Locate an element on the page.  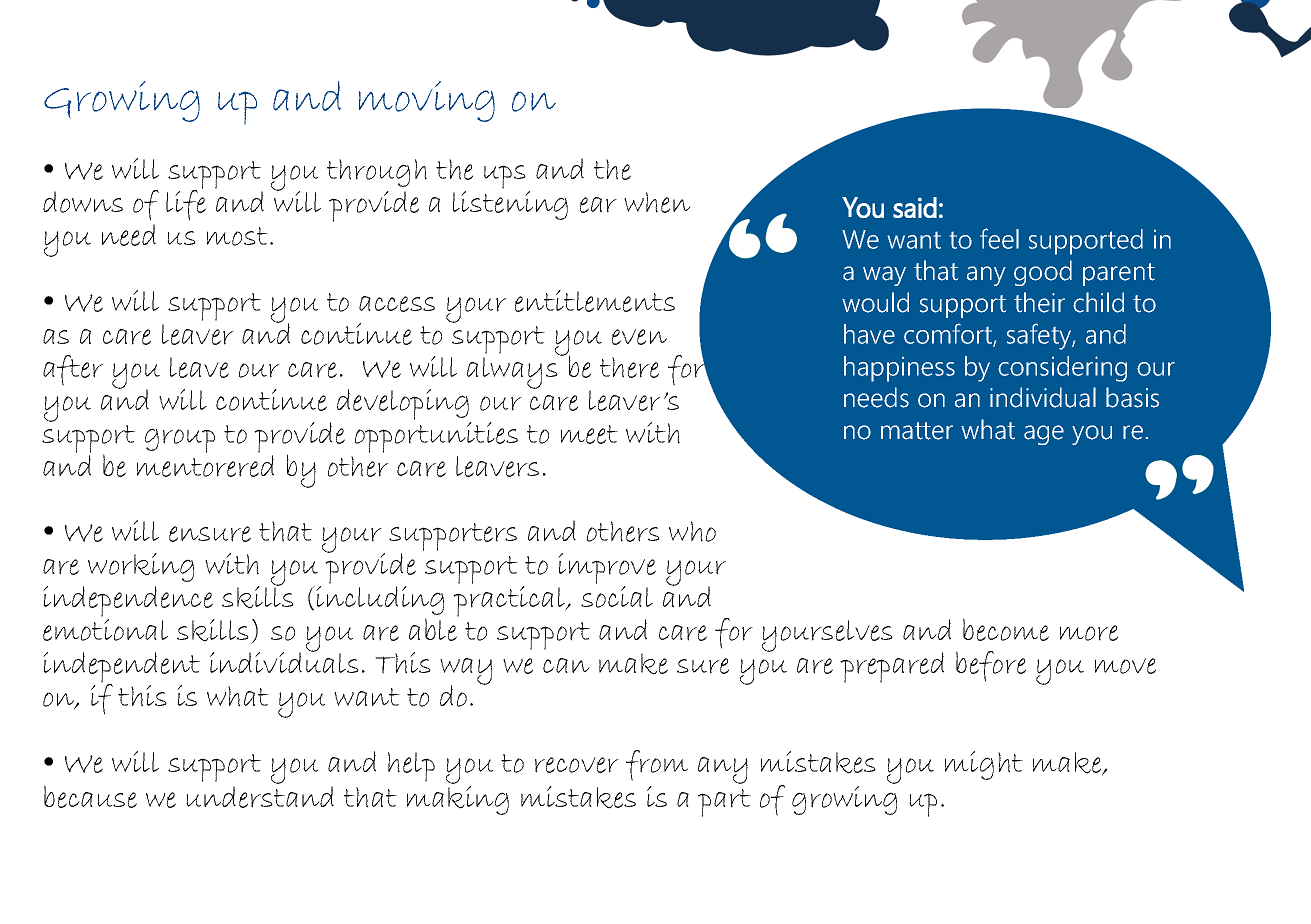
moving is located at coordinates (427, 101).
